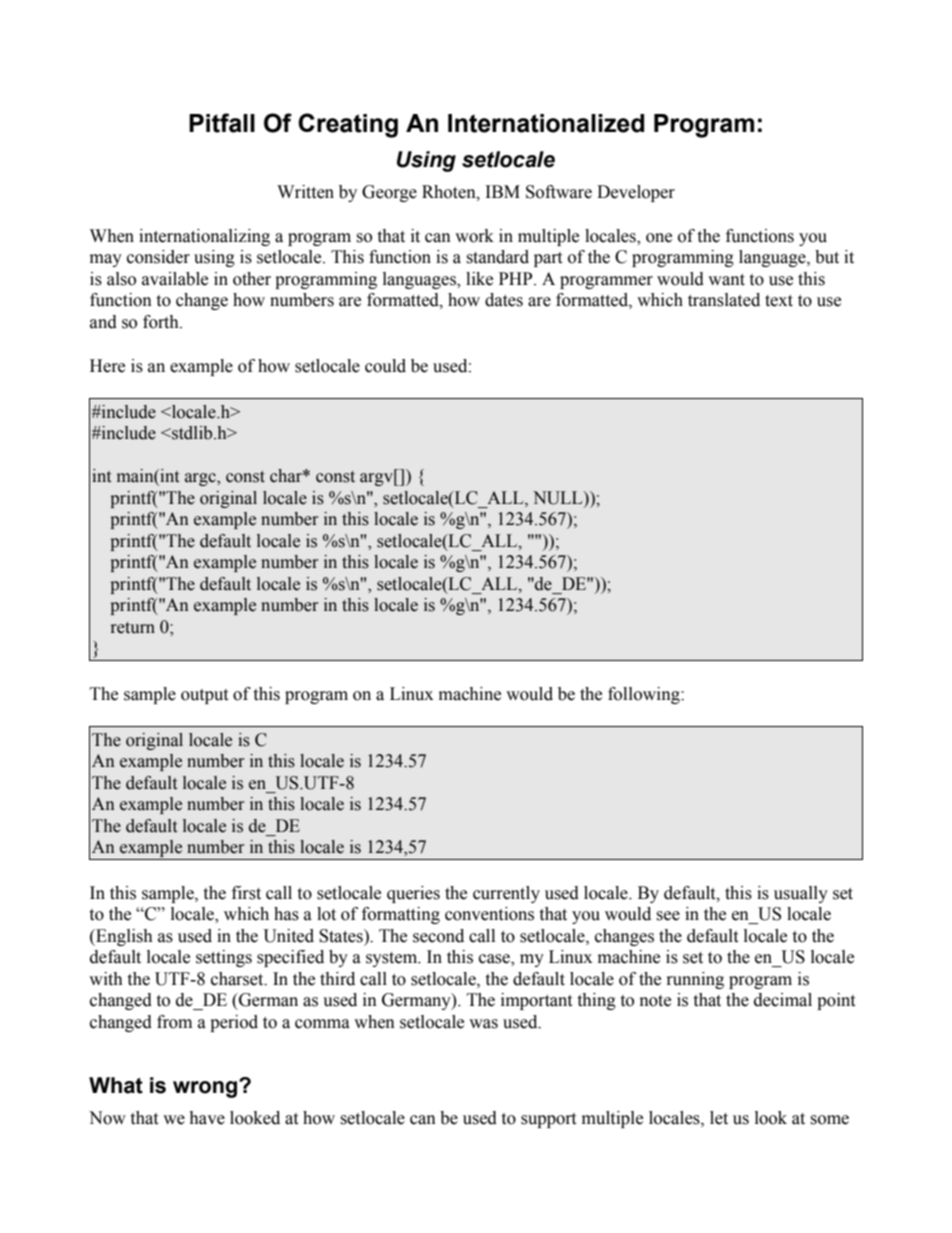 This page has width=952, height=1233. Describe the element at coordinates (107, 366) in the page. I see `Here` at that location.
